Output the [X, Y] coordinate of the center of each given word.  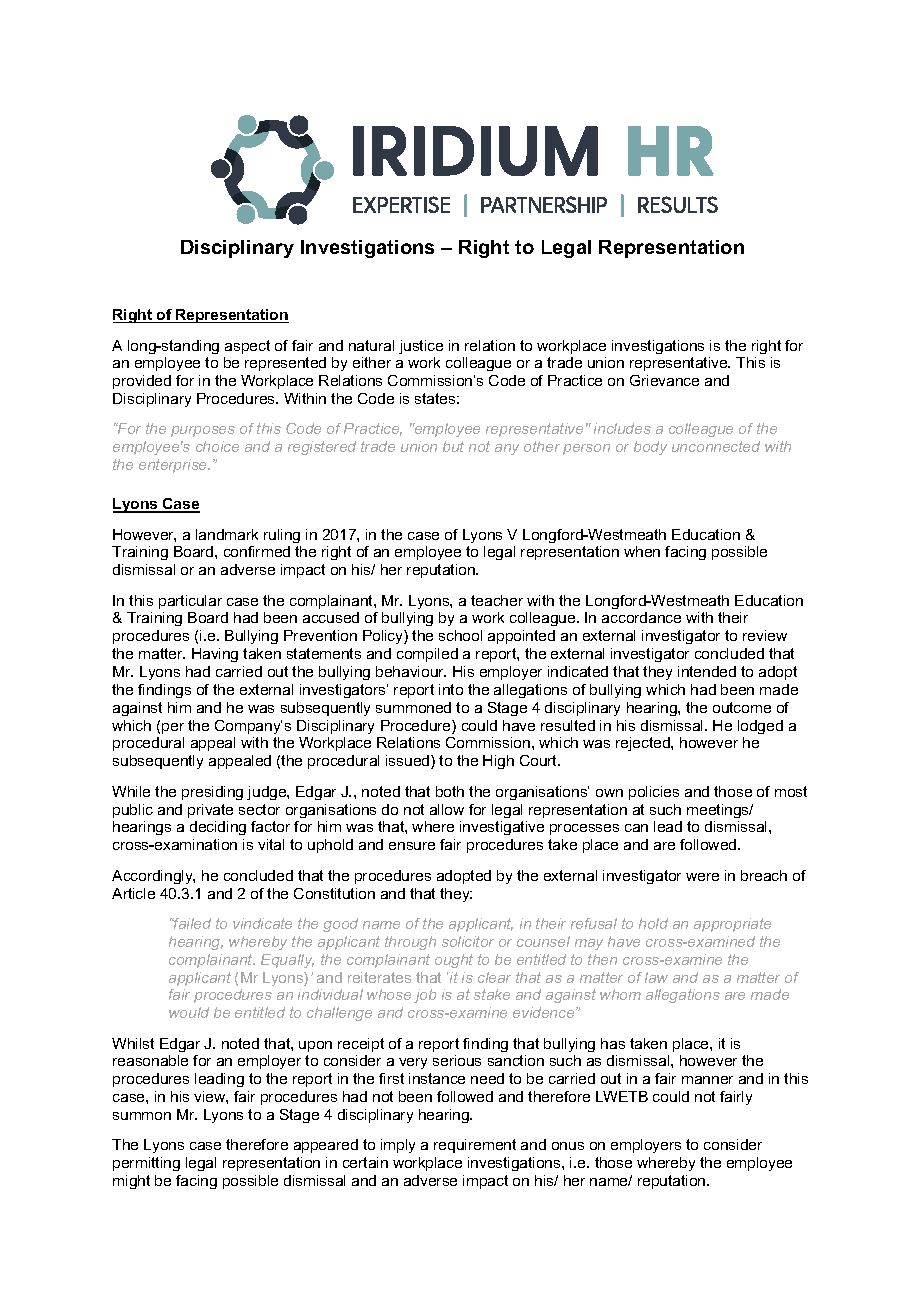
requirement [475, 1146]
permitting [146, 1164]
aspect [247, 347]
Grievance [664, 380]
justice [421, 347]
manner [707, 1080]
